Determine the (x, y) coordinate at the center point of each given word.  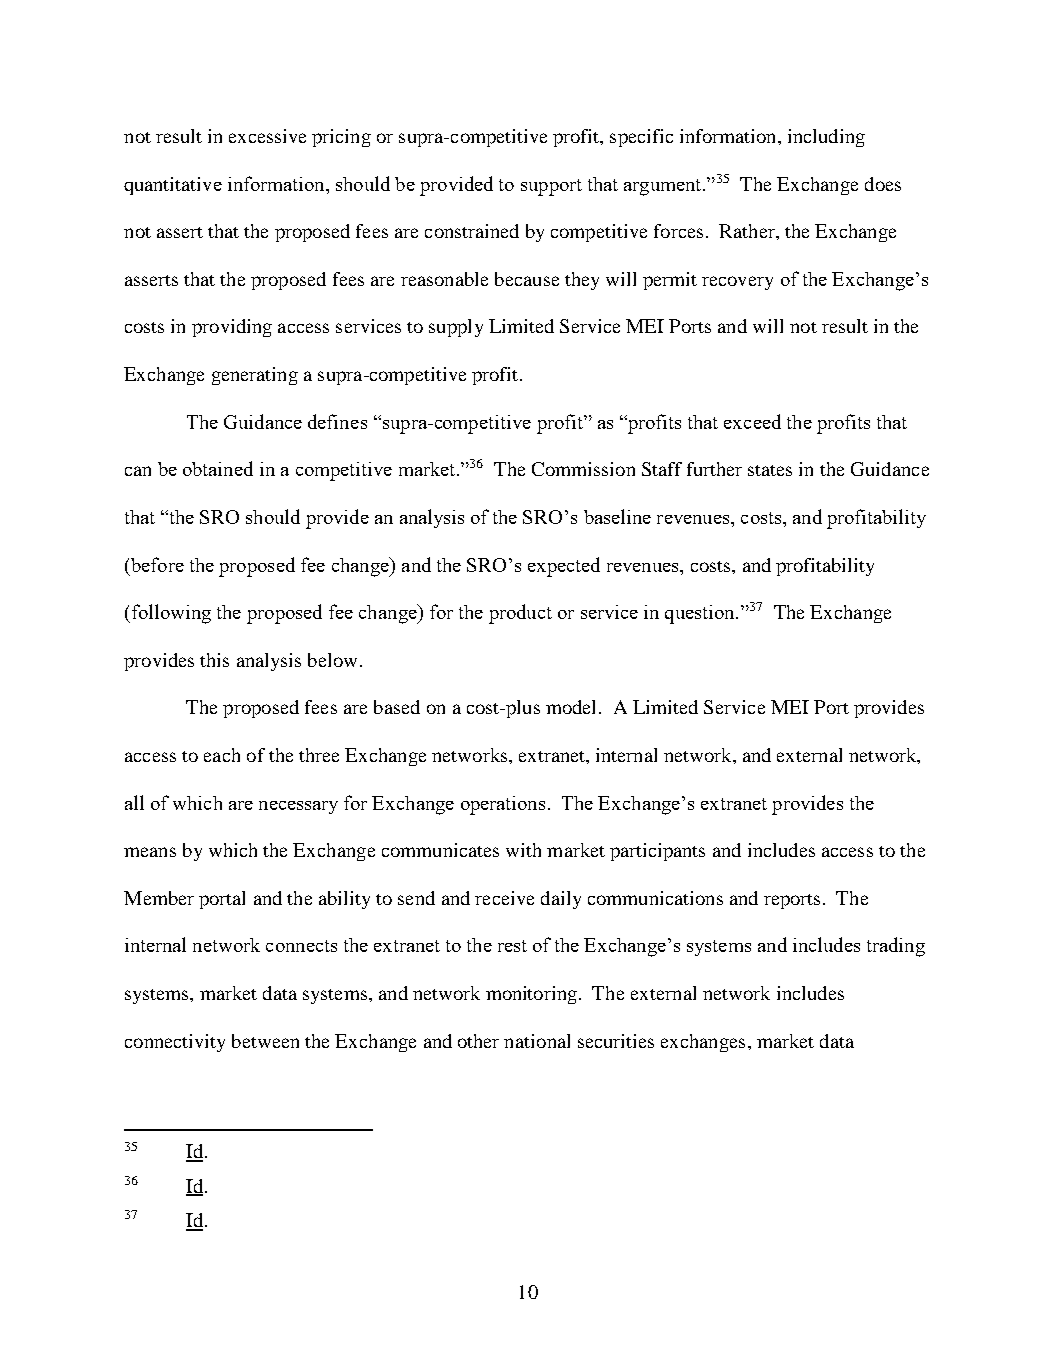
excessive (267, 136)
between (265, 1041)
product (520, 614)
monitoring (533, 995)
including (826, 138)
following (170, 614)
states (770, 470)
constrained (472, 231)
